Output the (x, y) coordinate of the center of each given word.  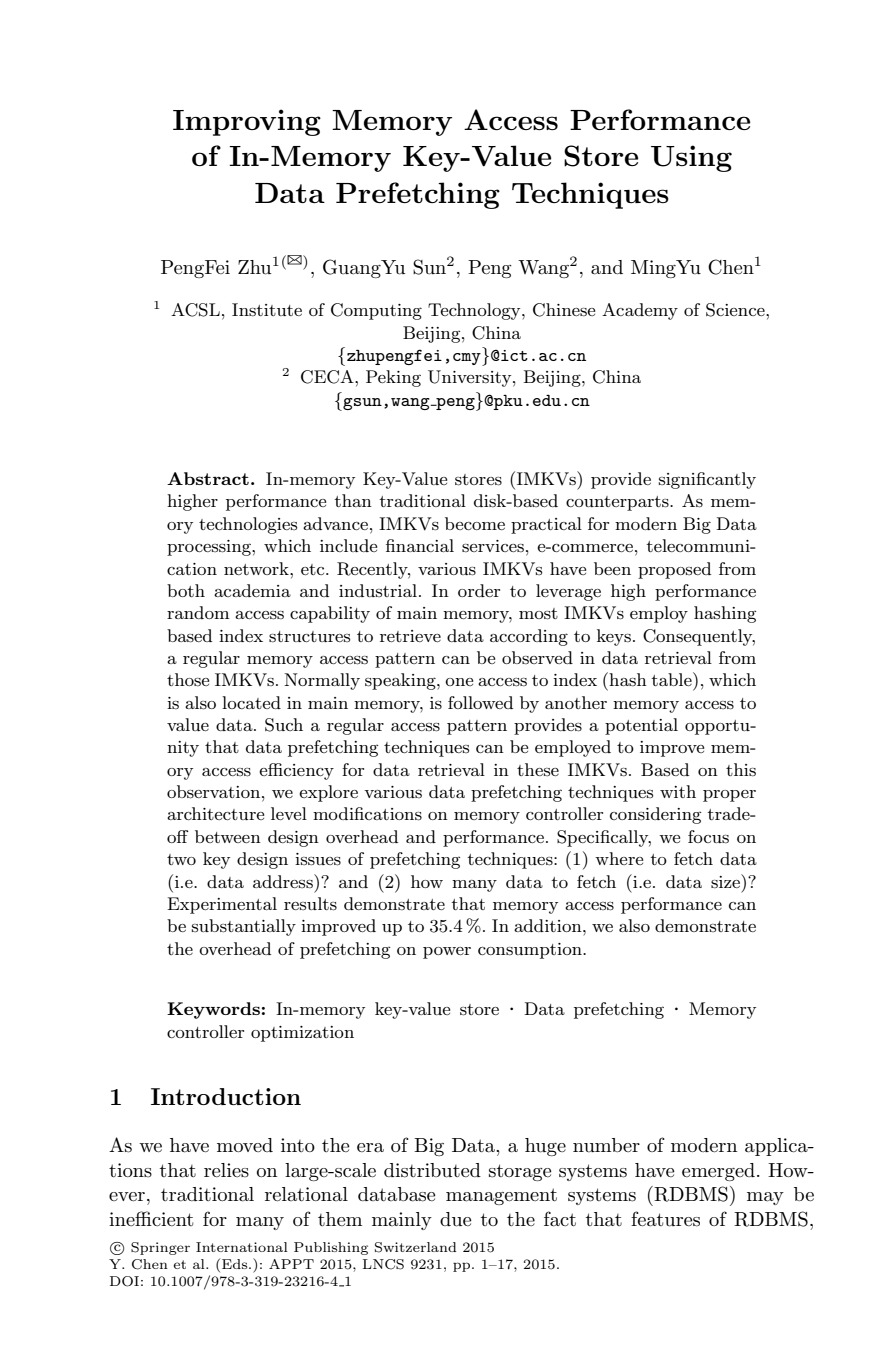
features (665, 1219)
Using (691, 158)
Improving (247, 122)
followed (480, 702)
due (456, 1219)
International (242, 1247)
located (251, 702)
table (672, 679)
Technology (475, 311)
